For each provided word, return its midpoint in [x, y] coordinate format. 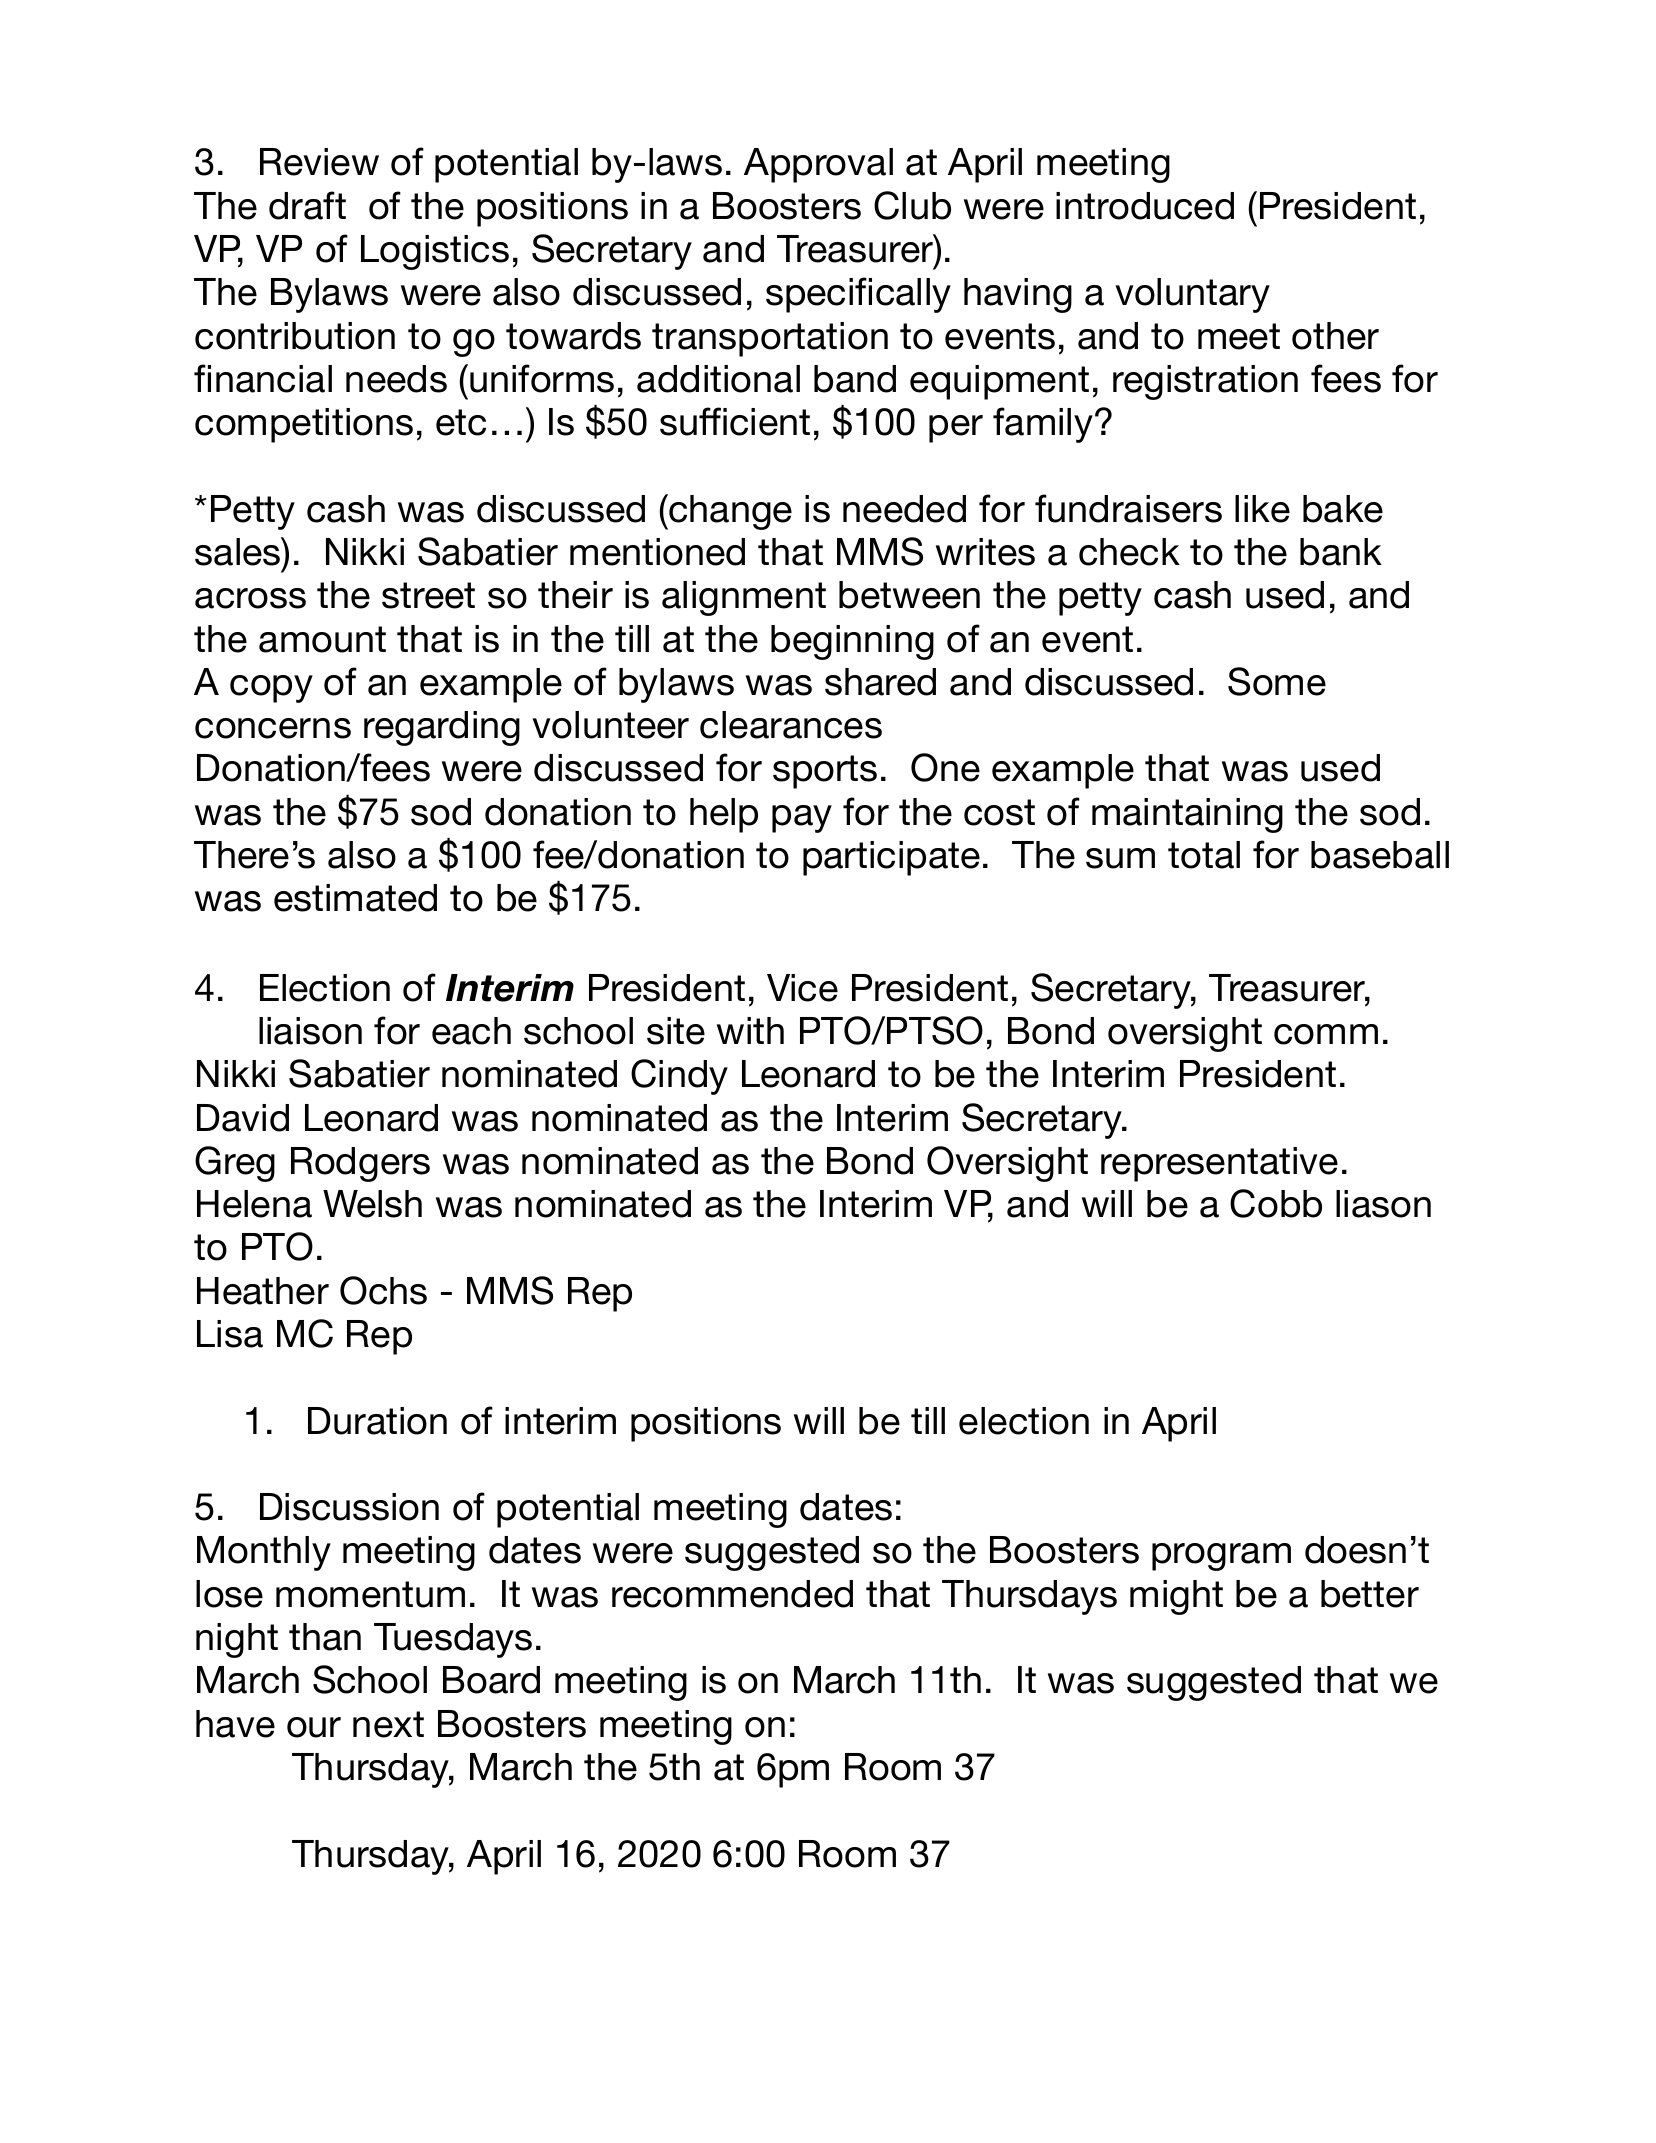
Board [491, 1680]
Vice [802, 988]
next [388, 1724]
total [1204, 855]
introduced [1145, 206]
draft [307, 205]
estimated [355, 898]
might [1176, 1597]
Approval [818, 165]
